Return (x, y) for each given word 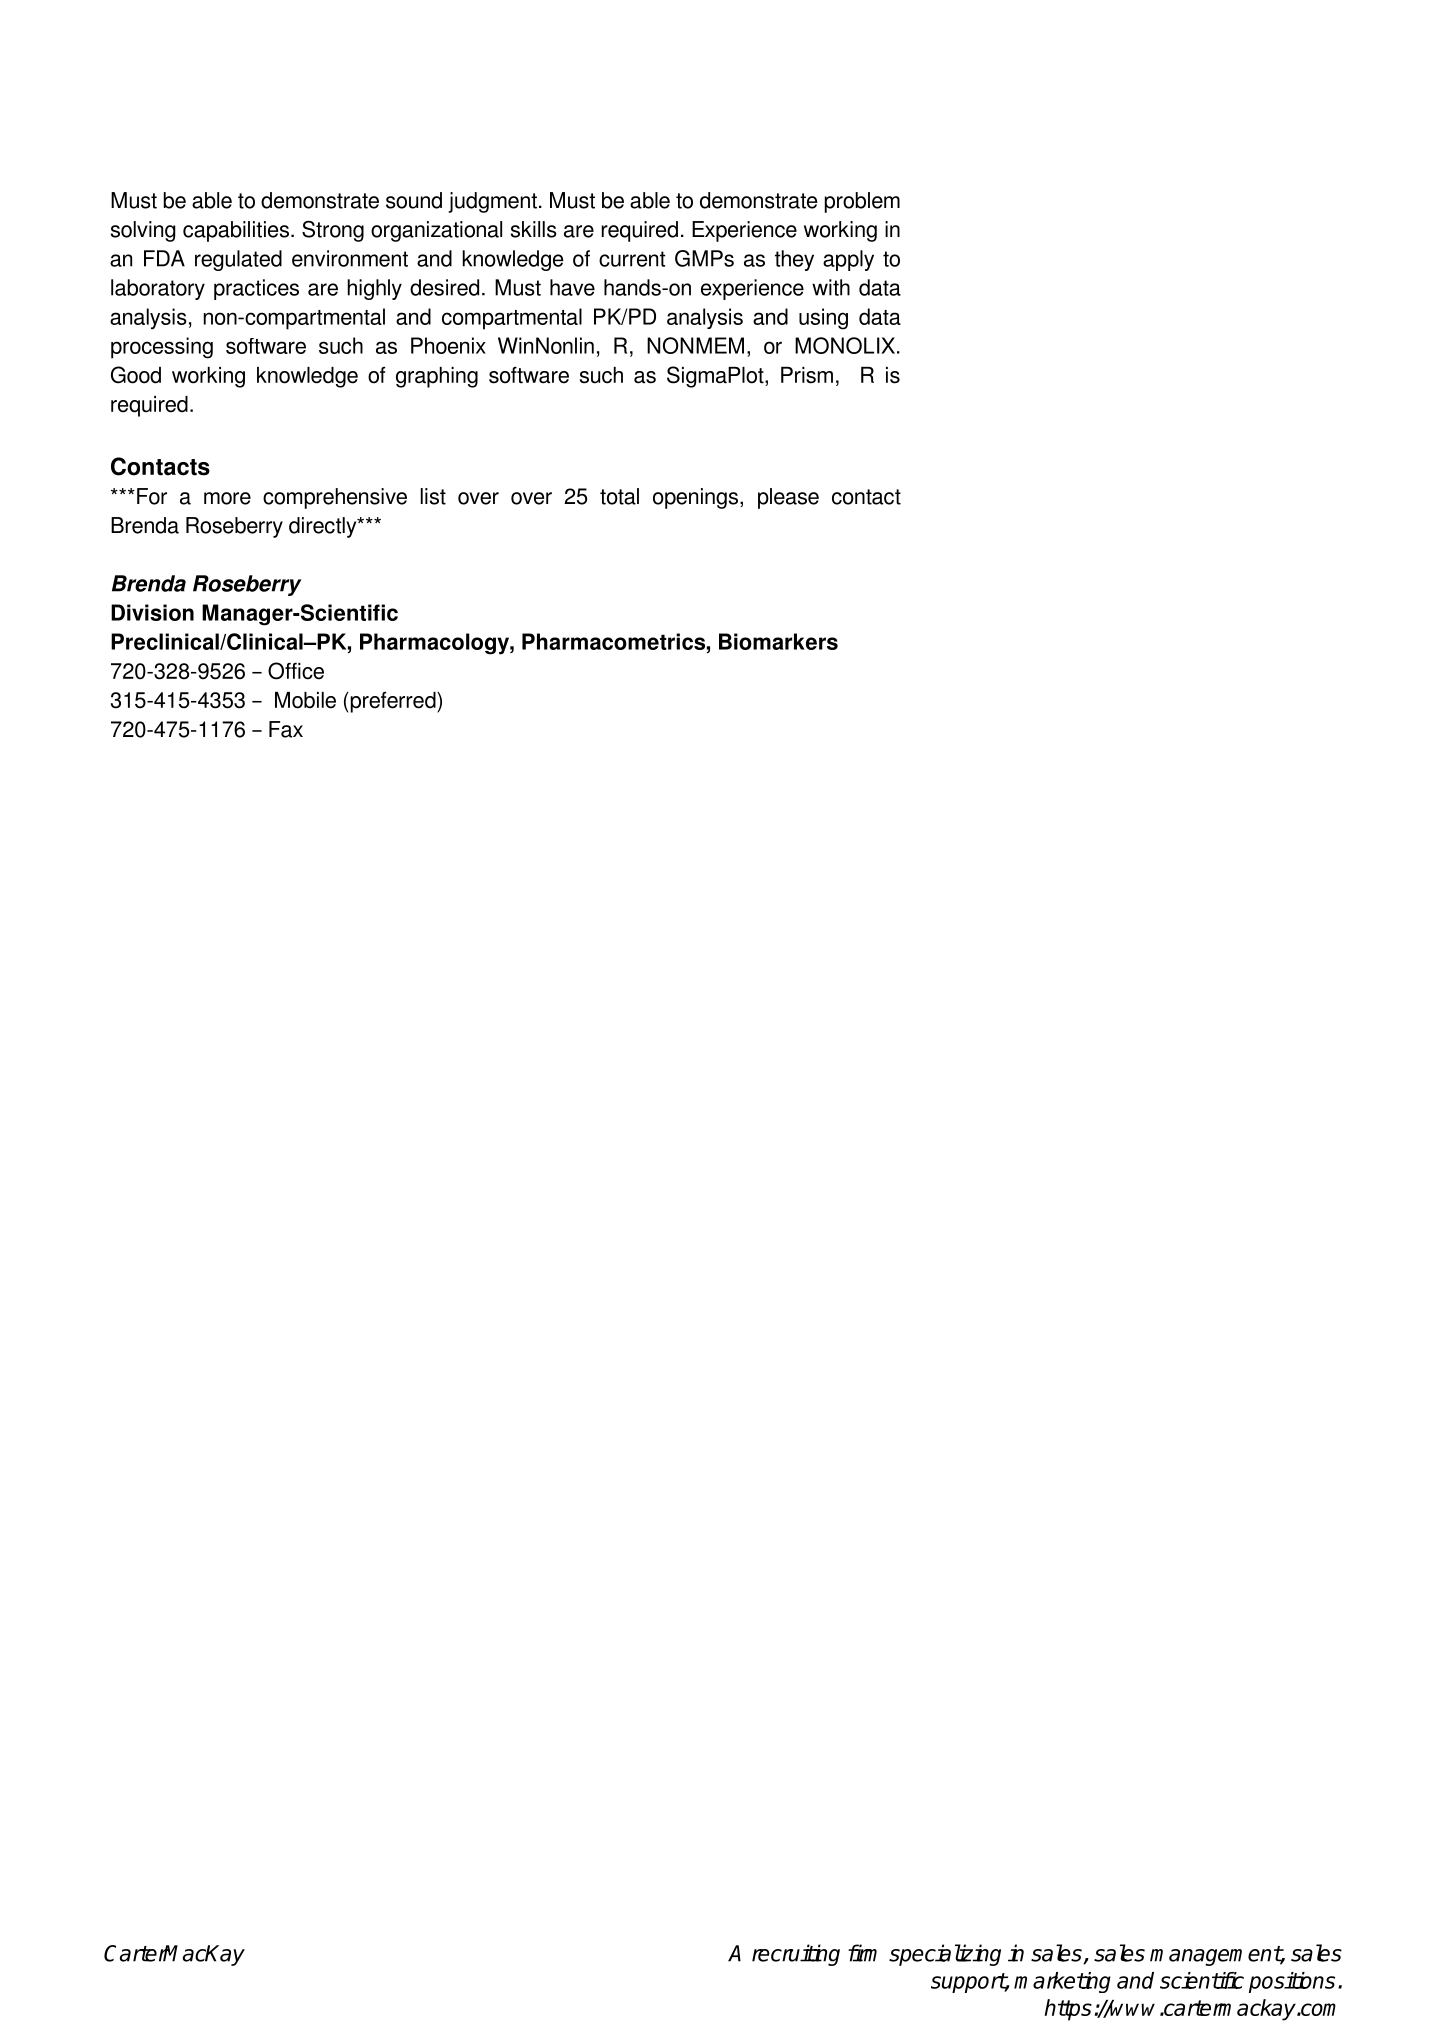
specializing (945, 1955)
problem (862, 202)
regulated (238, 260)
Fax (286, 729)
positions (1292, 1982)
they (794, 260)
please (788, 498)
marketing (1062, 1982)
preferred (393, 702)
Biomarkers (778, 641)
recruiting (796, 1955)
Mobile (305, 700)
